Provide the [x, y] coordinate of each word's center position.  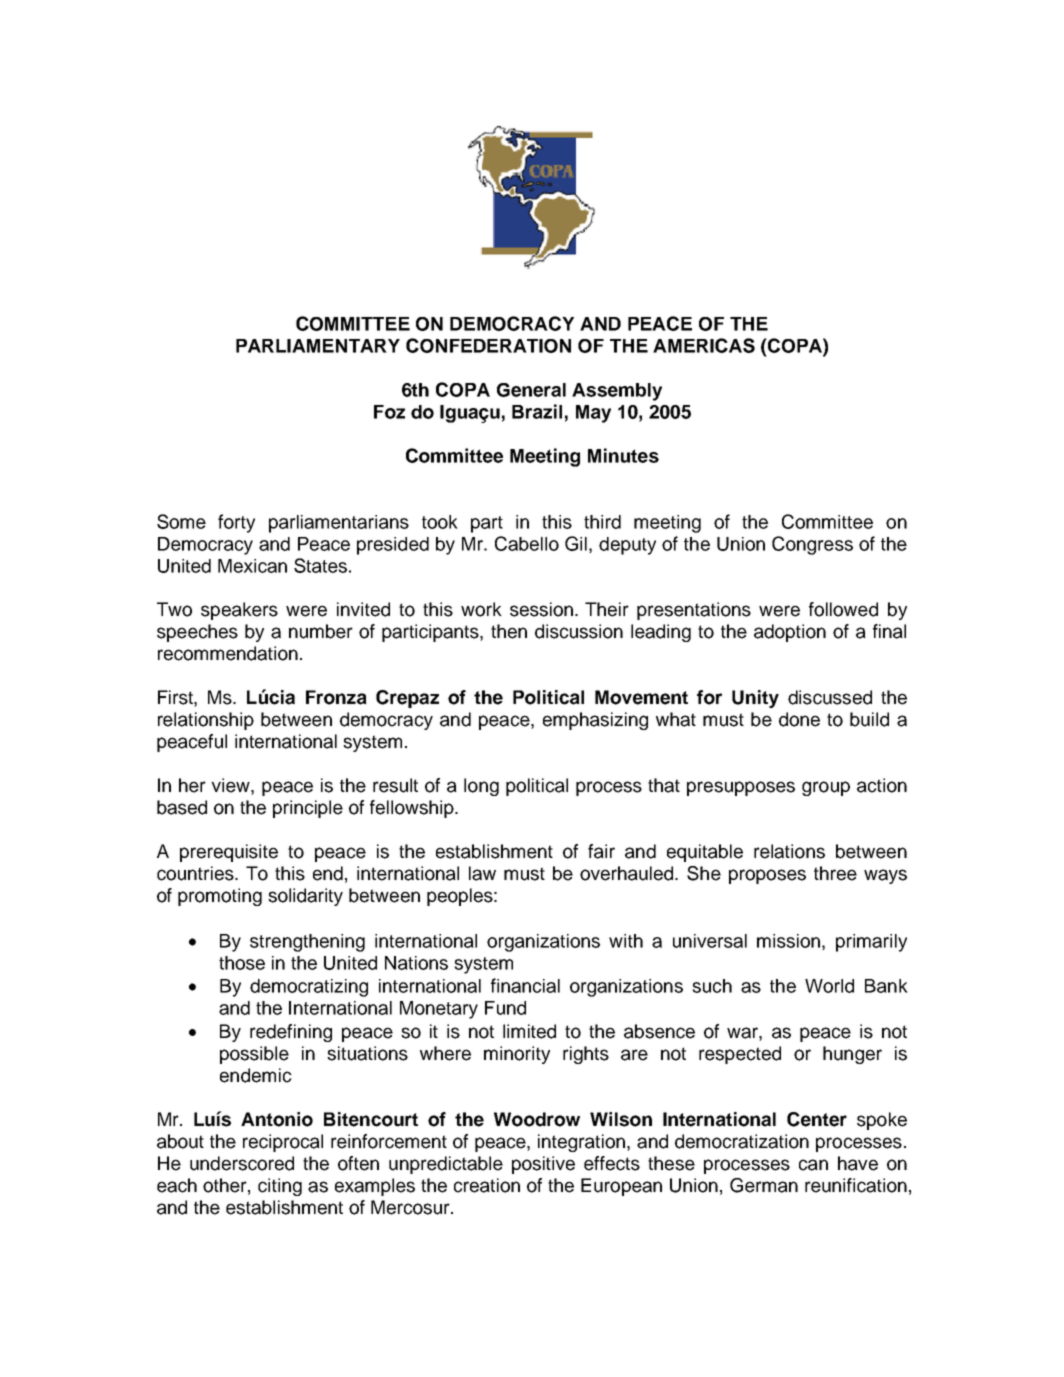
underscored [242, 1163]
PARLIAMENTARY [318, 346]
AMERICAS [704, 345]
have [858, 1163]
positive [543, 1165]
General [531, 390]
